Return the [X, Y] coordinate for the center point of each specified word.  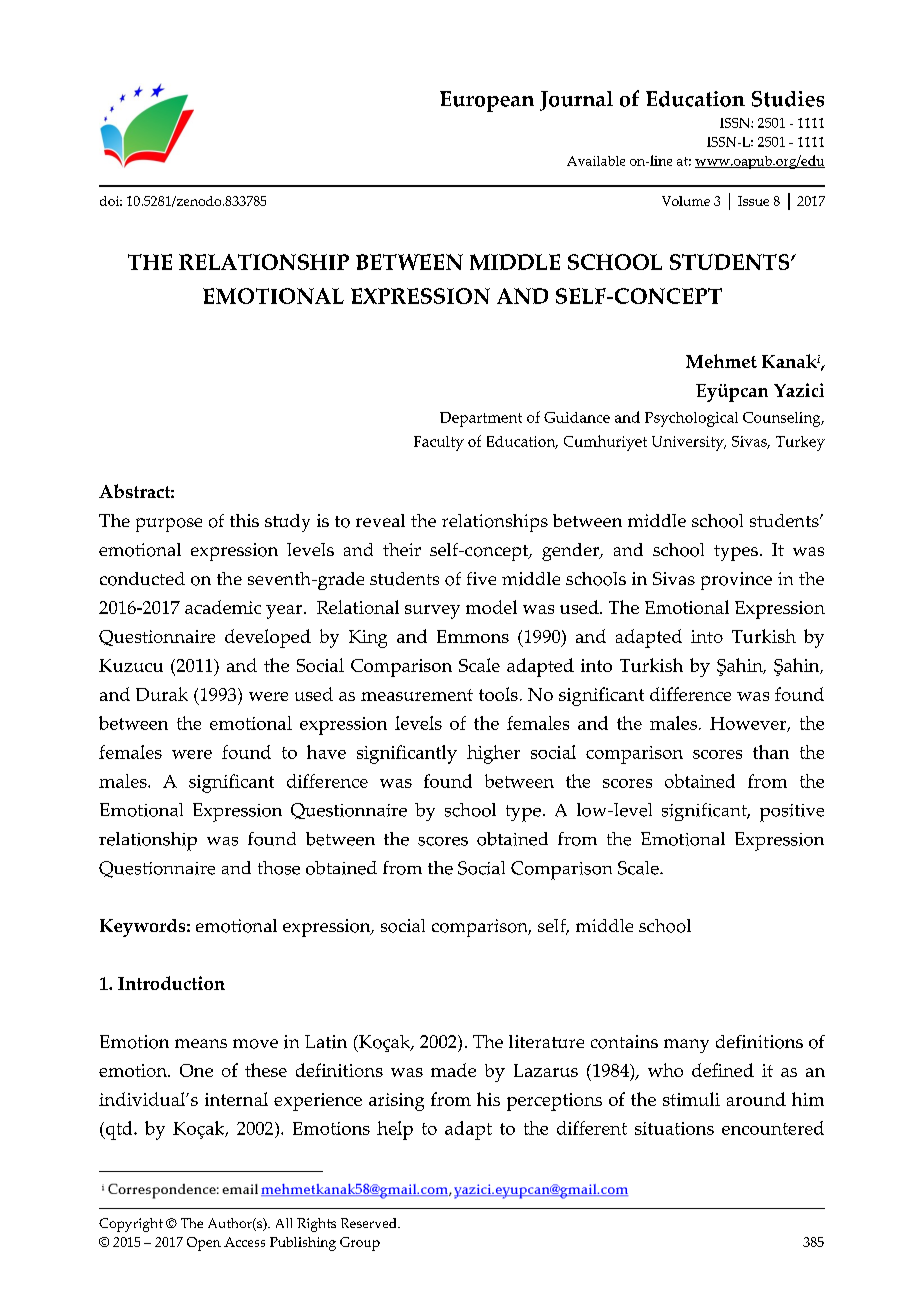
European [487, 101]
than [771, 752]
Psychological [691, 419]
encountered [773, 1128]
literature [546, 1041]
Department [481, 419]
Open [204, 1244]
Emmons [473, 636]
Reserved [370, 1223]
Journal [576, 101]
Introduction [171, 983]
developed [268, 638]
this [244, 520]
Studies [788, 99]
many [686, 1046]
